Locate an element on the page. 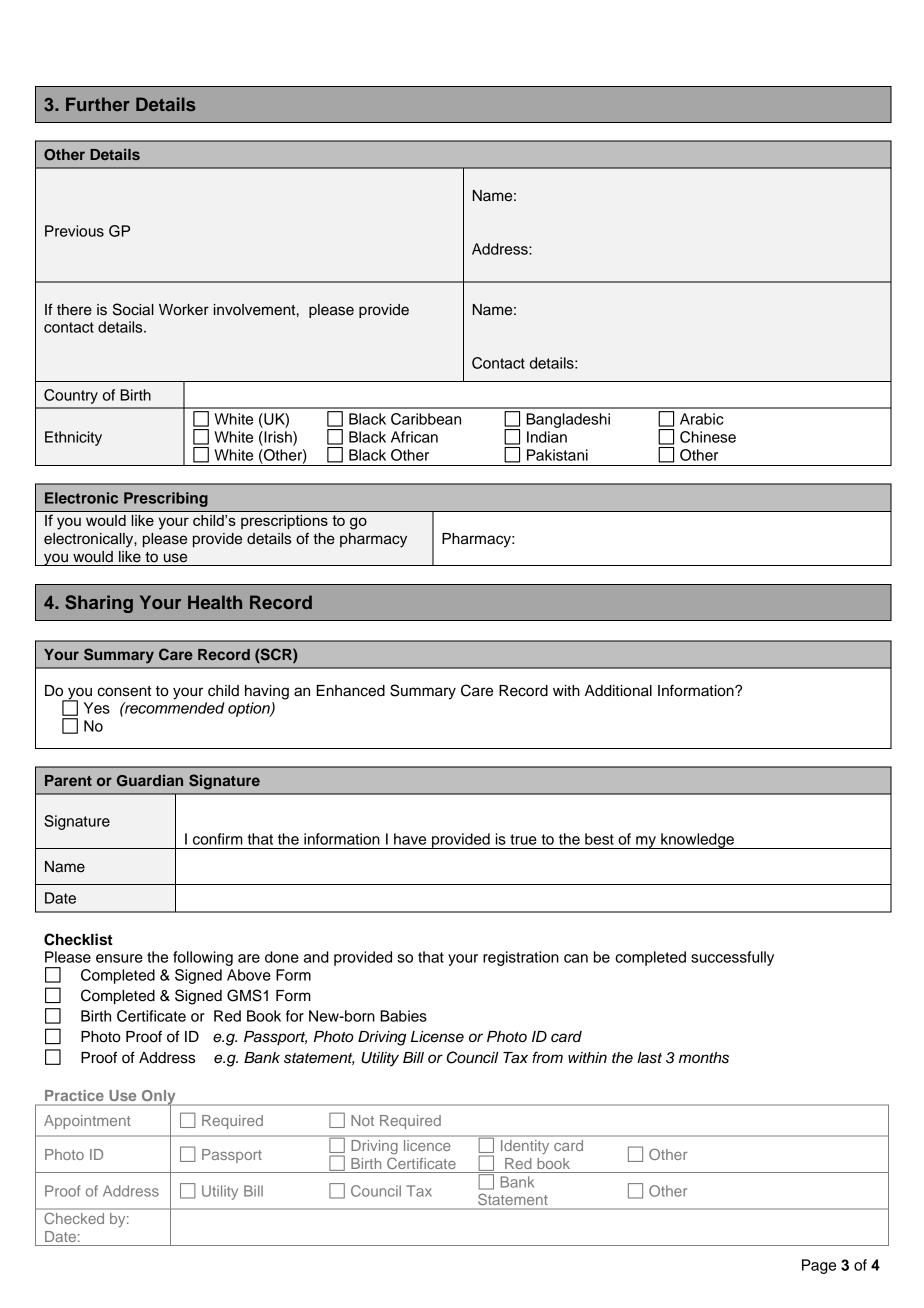  licence is located at coordinates (427, 1145).
